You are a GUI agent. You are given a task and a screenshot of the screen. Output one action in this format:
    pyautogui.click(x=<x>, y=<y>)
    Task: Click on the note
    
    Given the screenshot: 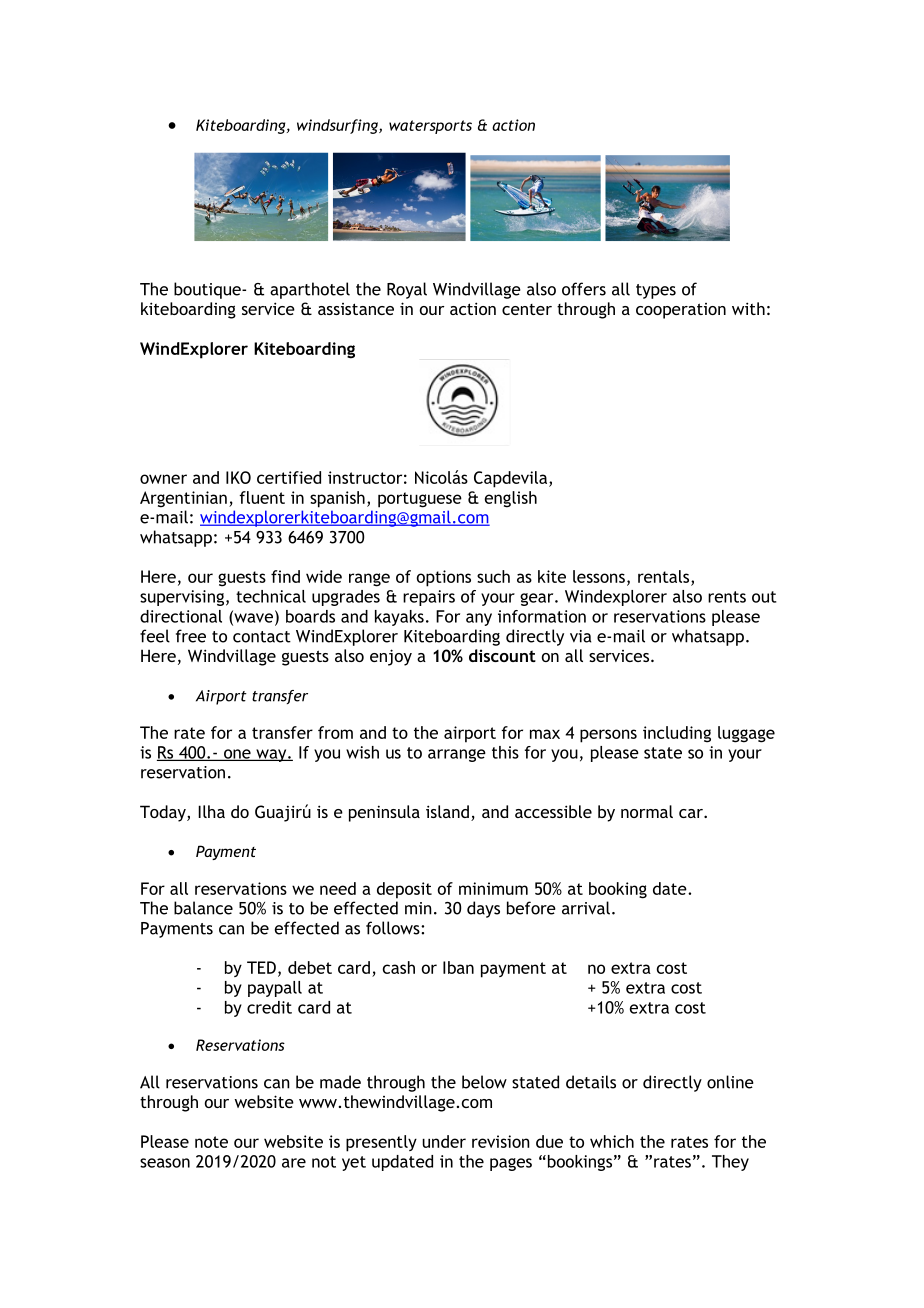 What is the action you would take?
    pyautogui.click(x=211, y=1142)
